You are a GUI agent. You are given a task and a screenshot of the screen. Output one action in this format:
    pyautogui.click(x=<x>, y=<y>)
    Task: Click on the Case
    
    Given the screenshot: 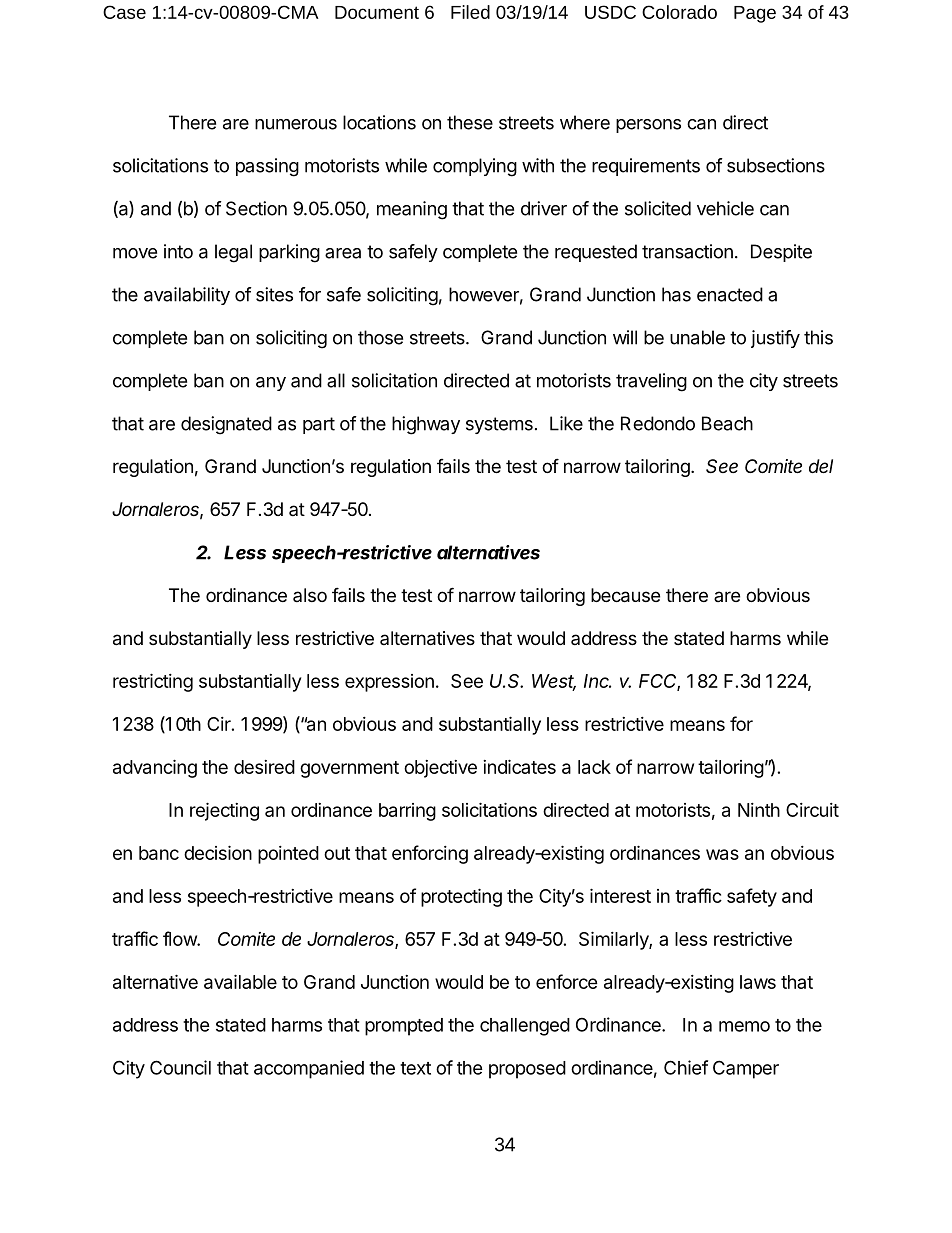 What is the action you would take?
    pyautogui.click(x=124, y=12)
